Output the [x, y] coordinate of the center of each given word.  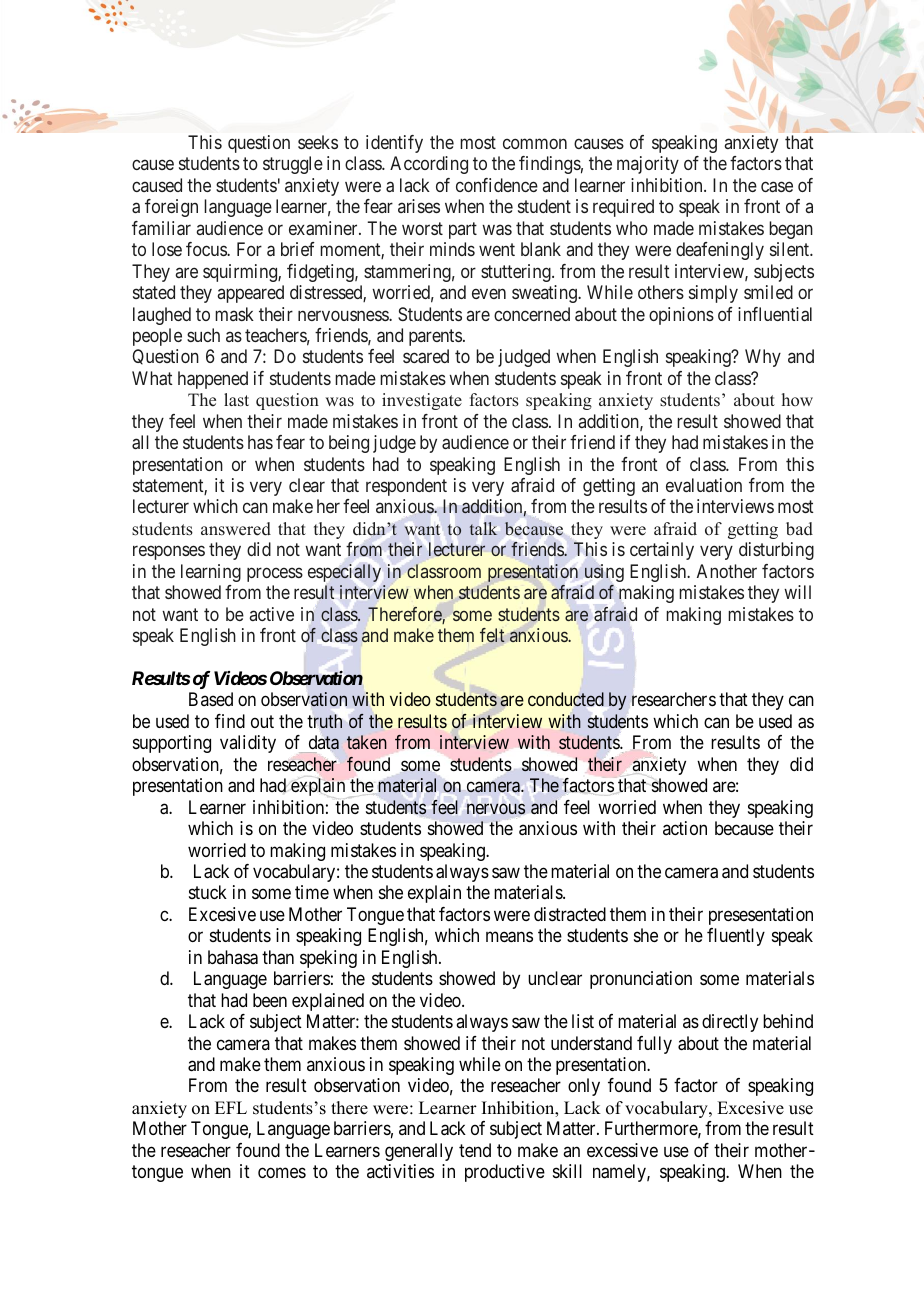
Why [763, 358]
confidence [497, 185]
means [509, 937]
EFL [231, 1107]
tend [475, 1150]
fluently [736, 937]
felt [492, 635]
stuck [208, 892]
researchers [674, 699]
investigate [422, 401]
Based [211, 699]
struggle [293, 165]
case [777, 186]
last [236, 400]
